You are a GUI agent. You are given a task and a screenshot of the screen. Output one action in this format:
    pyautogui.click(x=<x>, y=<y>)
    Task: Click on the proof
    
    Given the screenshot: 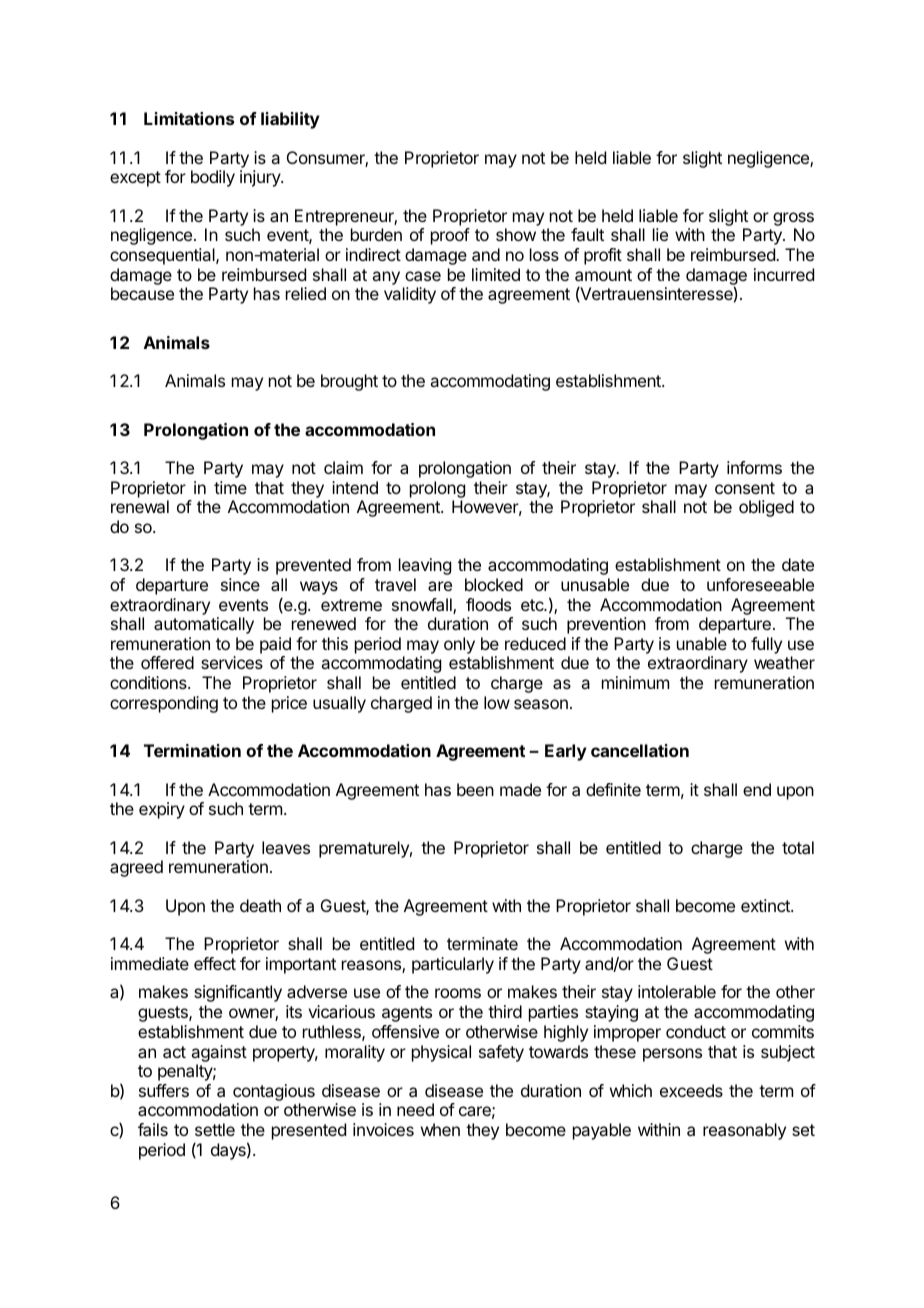 What is the action you would take?
    pyautogui.click(x=450, y=236)
